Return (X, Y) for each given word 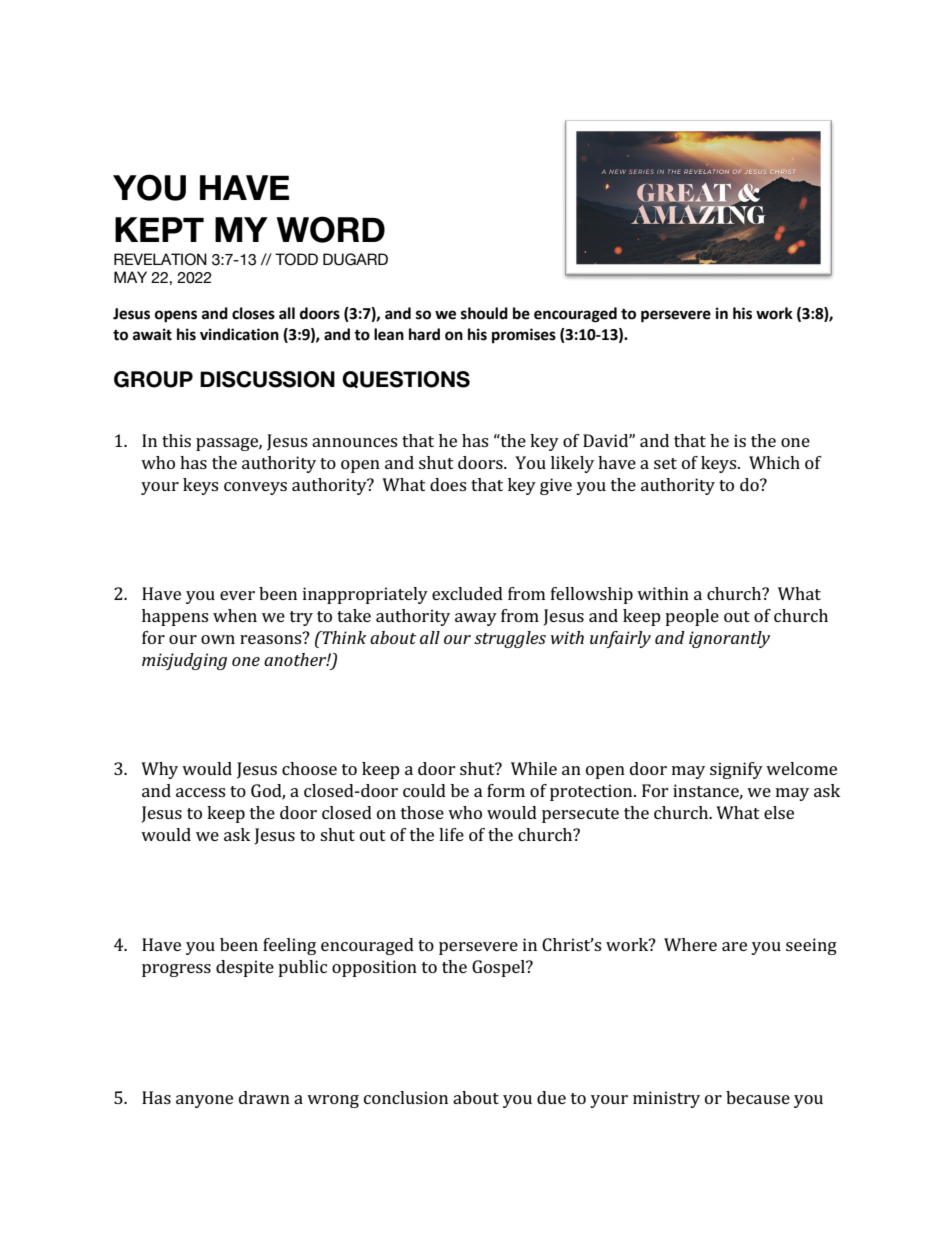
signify (736, 770)
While (534, 768)
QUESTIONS (406, 379)
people (692, 617)
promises (524, 336)
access (200, 792)
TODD (296, 259)
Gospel (499, 968)
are (734, 946)
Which (774, 462)
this (176, 440)
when (235, 615)
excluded (467, 593)
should (484, 313)
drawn (264, 1097)
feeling (289, 946)
